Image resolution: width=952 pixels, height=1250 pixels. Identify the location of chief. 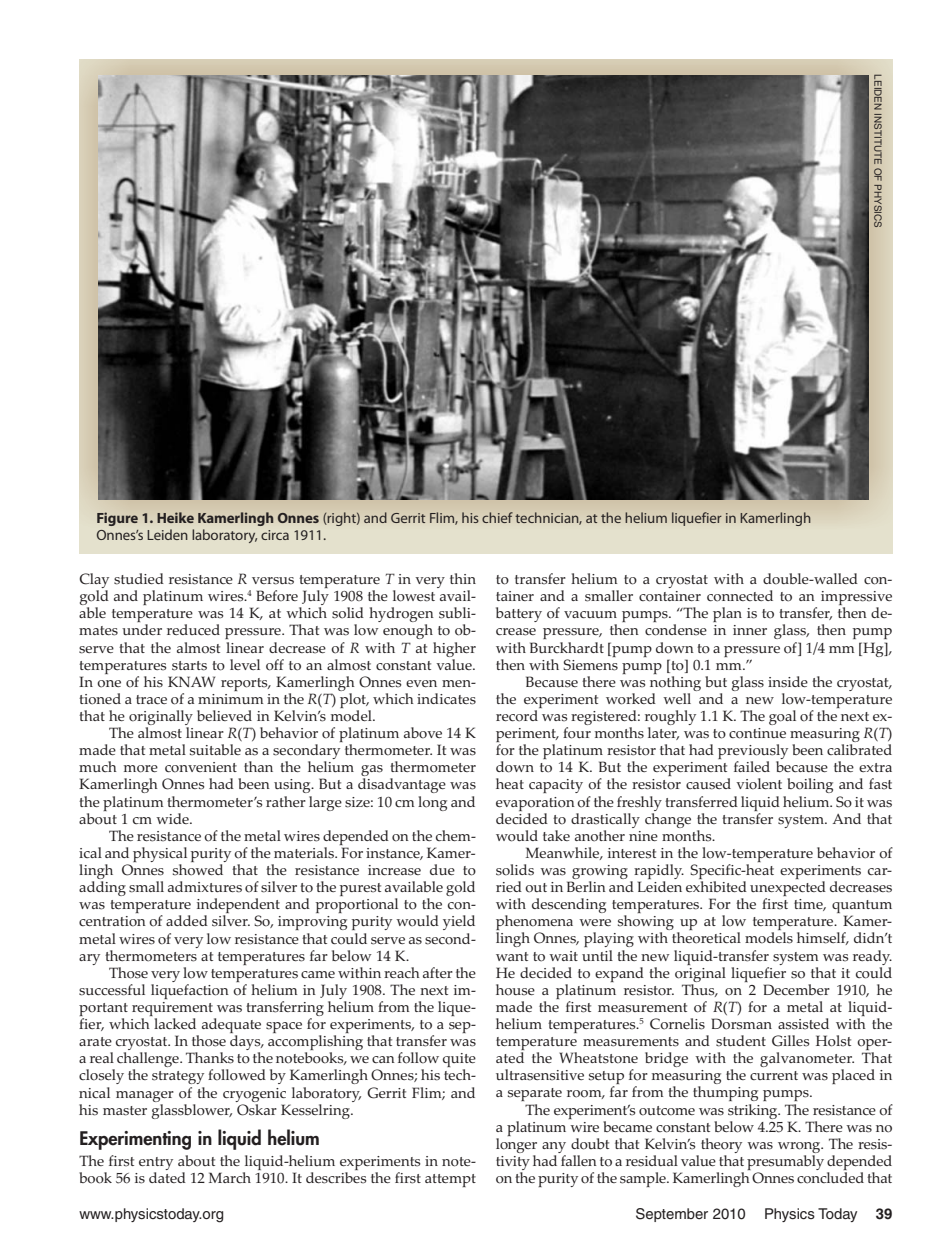
(497, 517).
